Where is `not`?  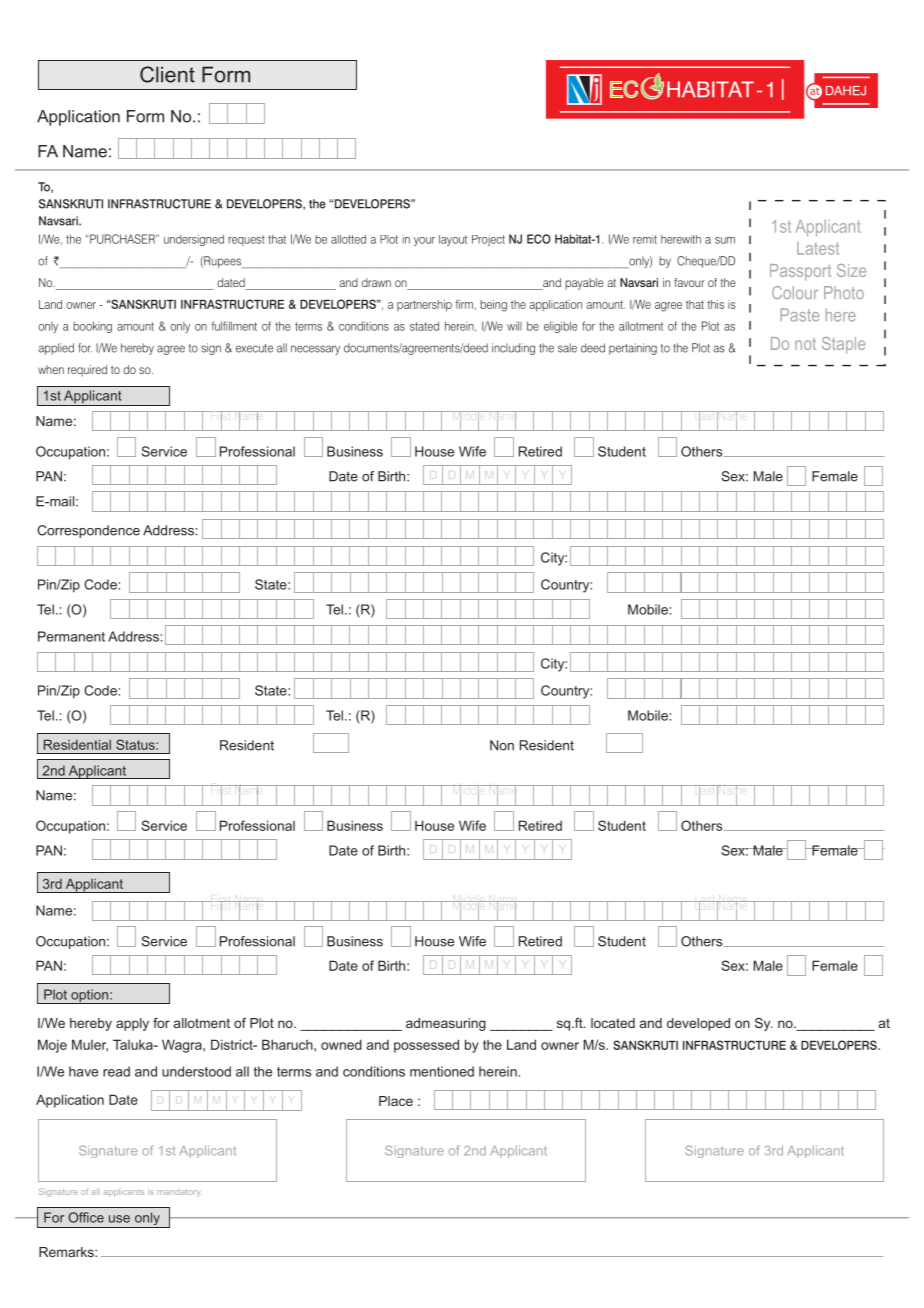
not is located at coordinates (805, 344).
